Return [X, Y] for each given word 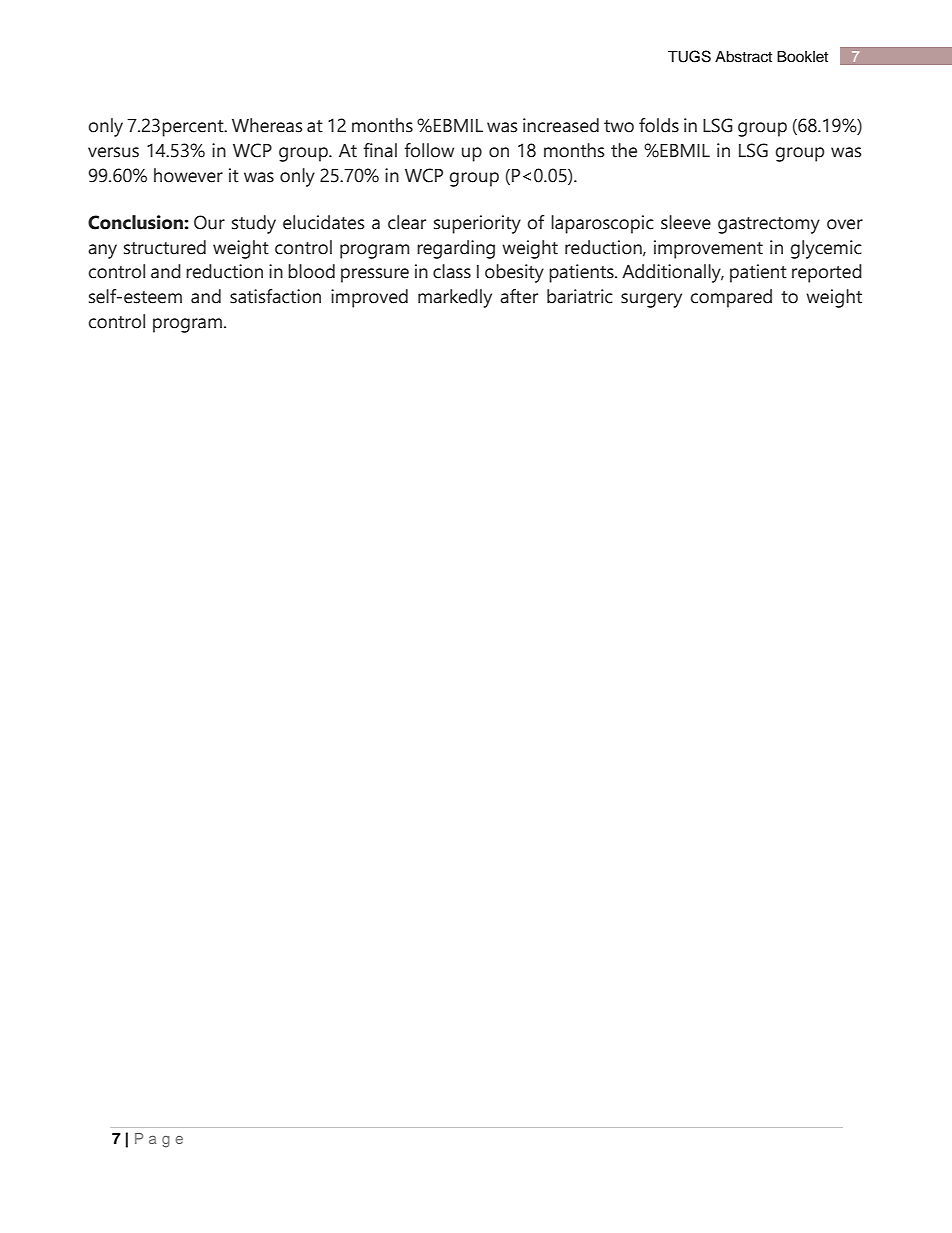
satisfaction [275, 296]
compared [731, 298]
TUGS [689, 56]
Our [209, 222]
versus [113, 152]
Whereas [267, 125]
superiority [477, 224]
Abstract [743, 57]
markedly [455, 298]
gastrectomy [769, 225]
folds [659, 125]
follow [429, 150]
